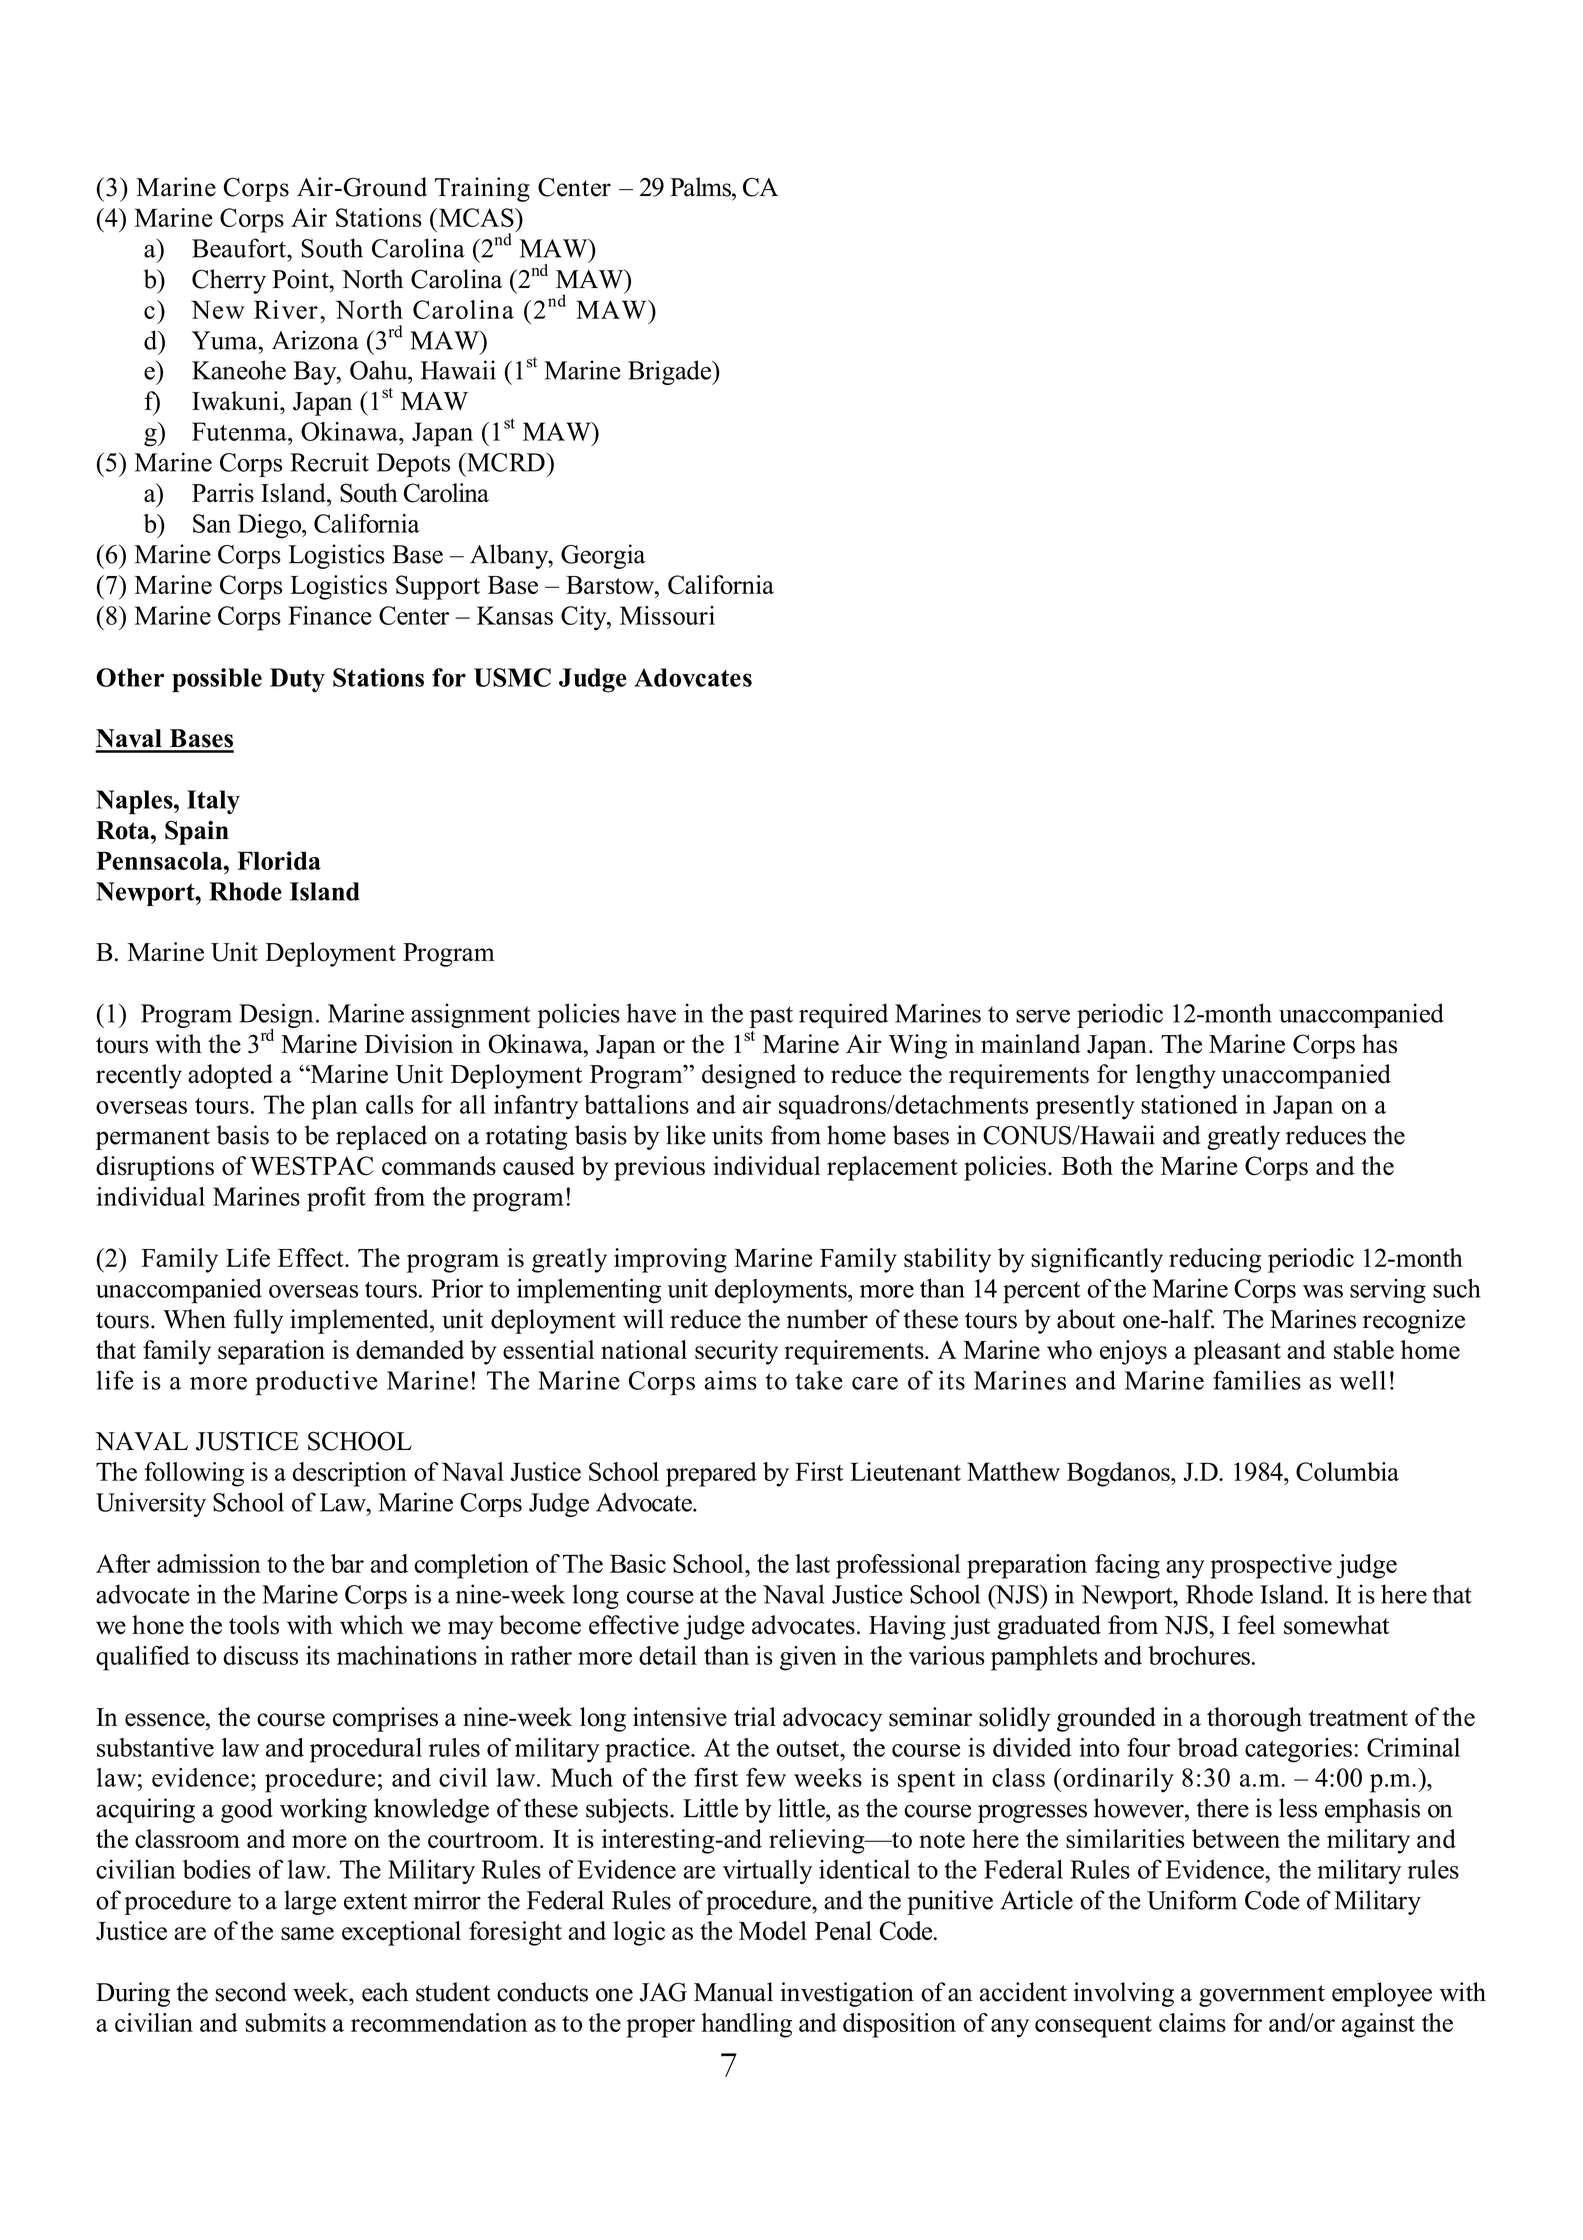  What do you see at coordinates (1257, 1380) in the page?
I see `families` at bounding box center [1257, 1380].
